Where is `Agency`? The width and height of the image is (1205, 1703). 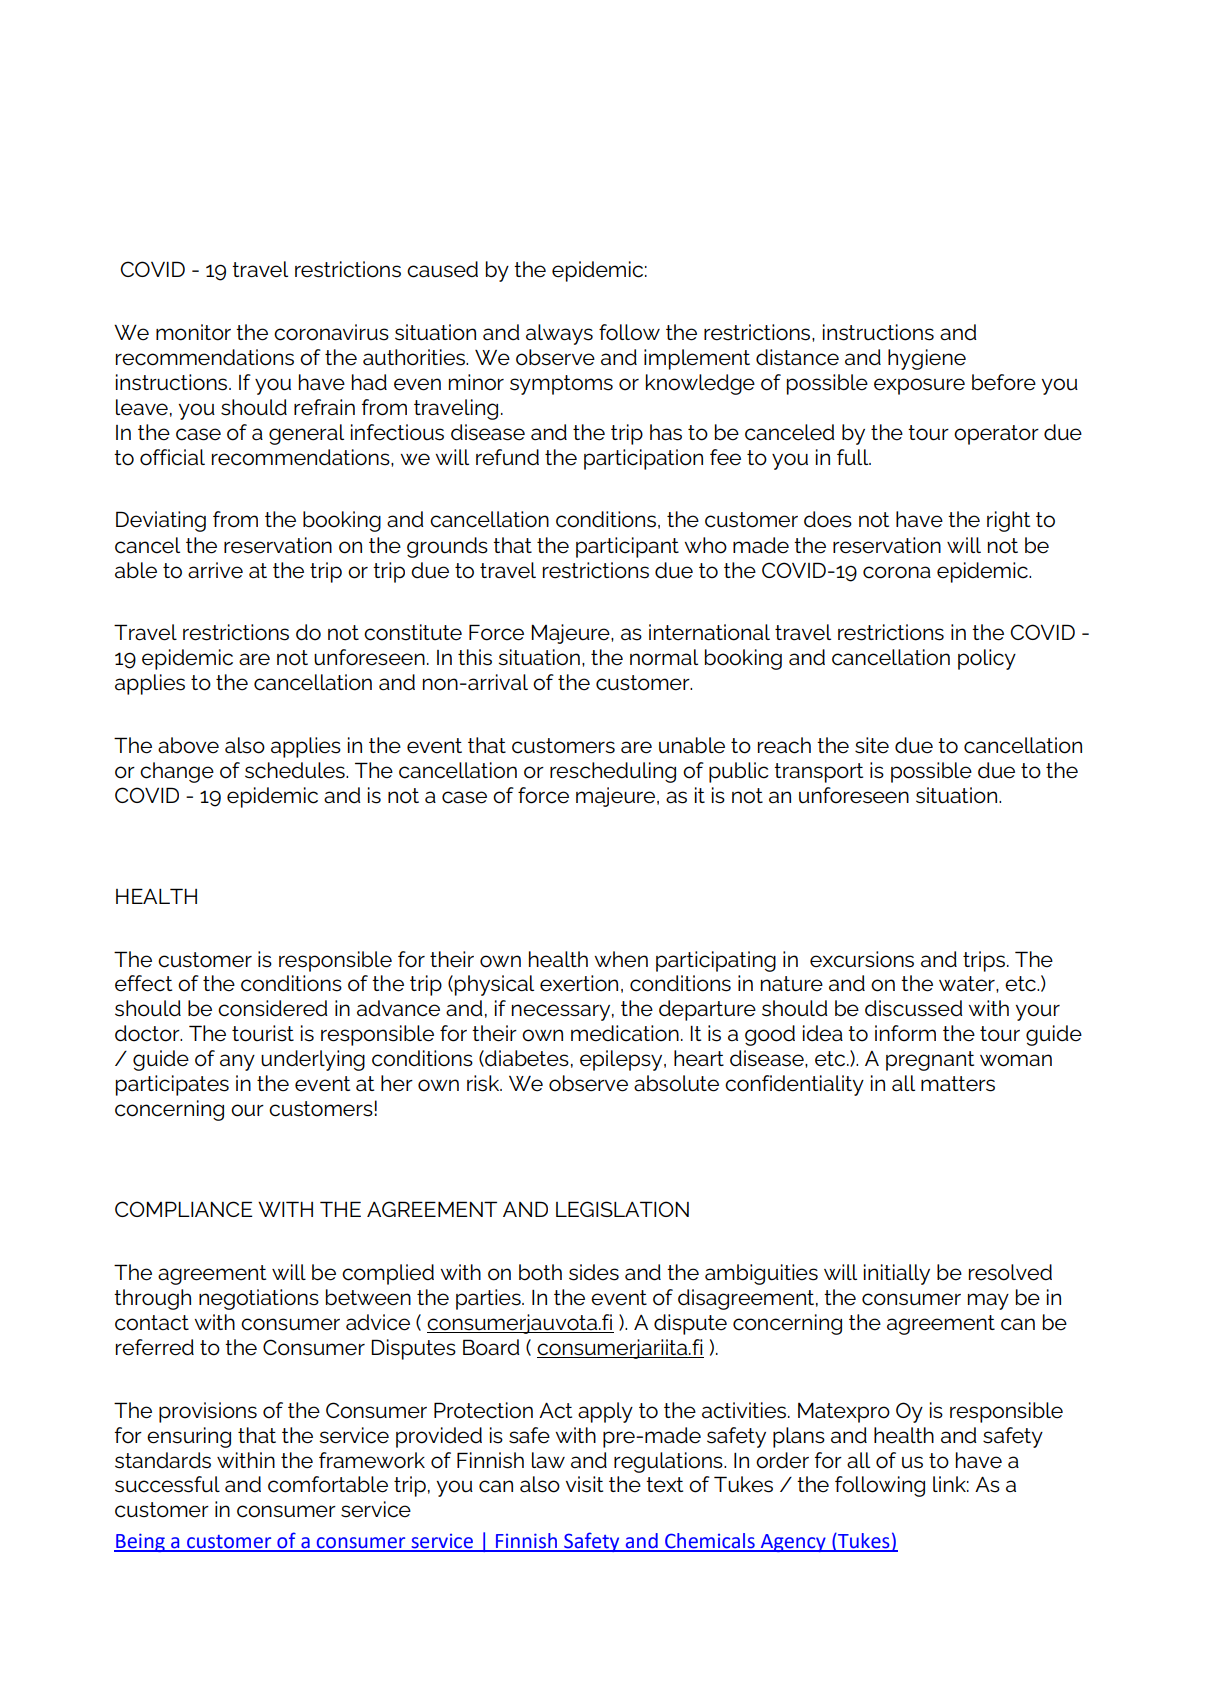 Agency is located at coordinates (793, 1543).
